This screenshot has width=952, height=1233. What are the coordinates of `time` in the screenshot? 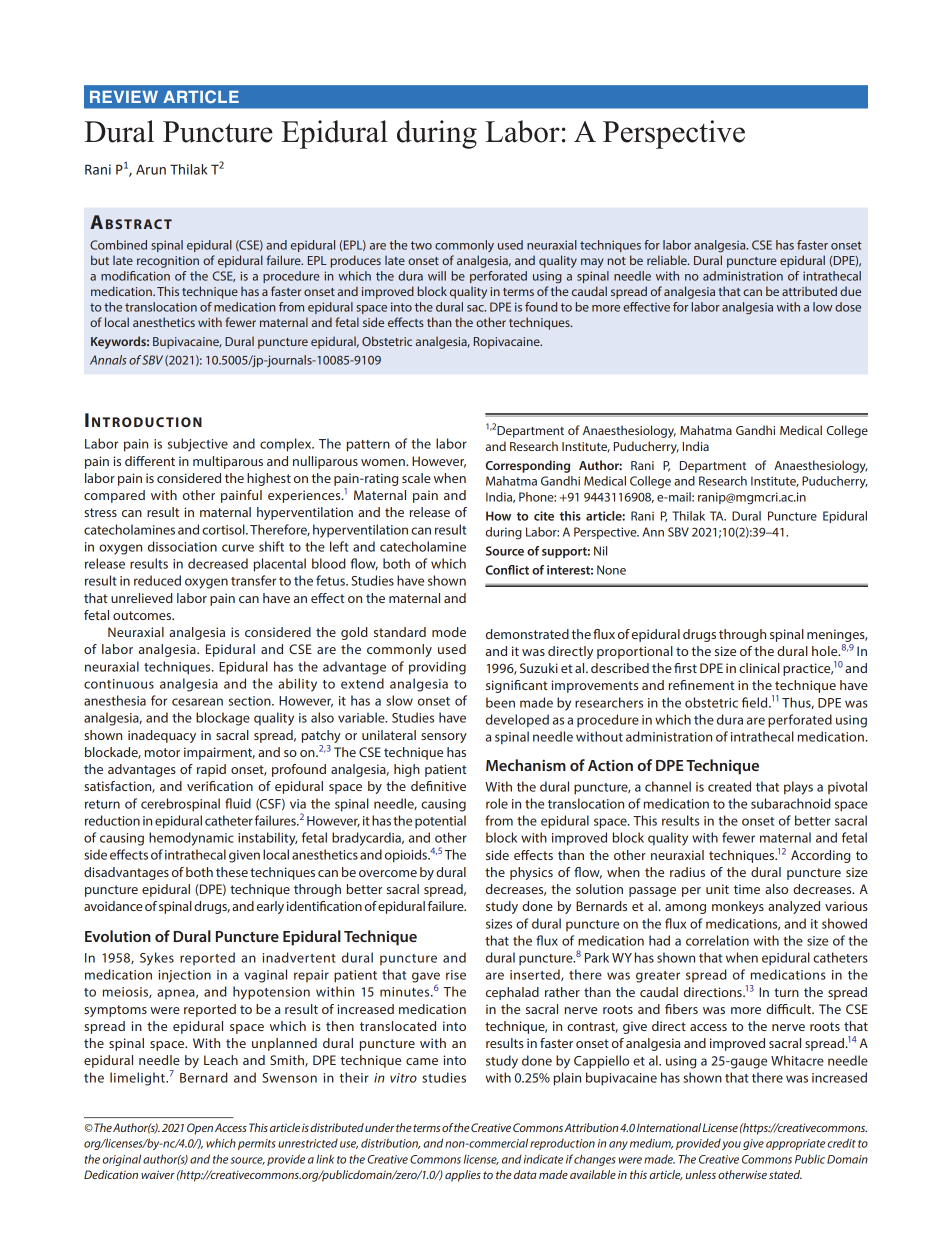 It's located at (747, 889).
